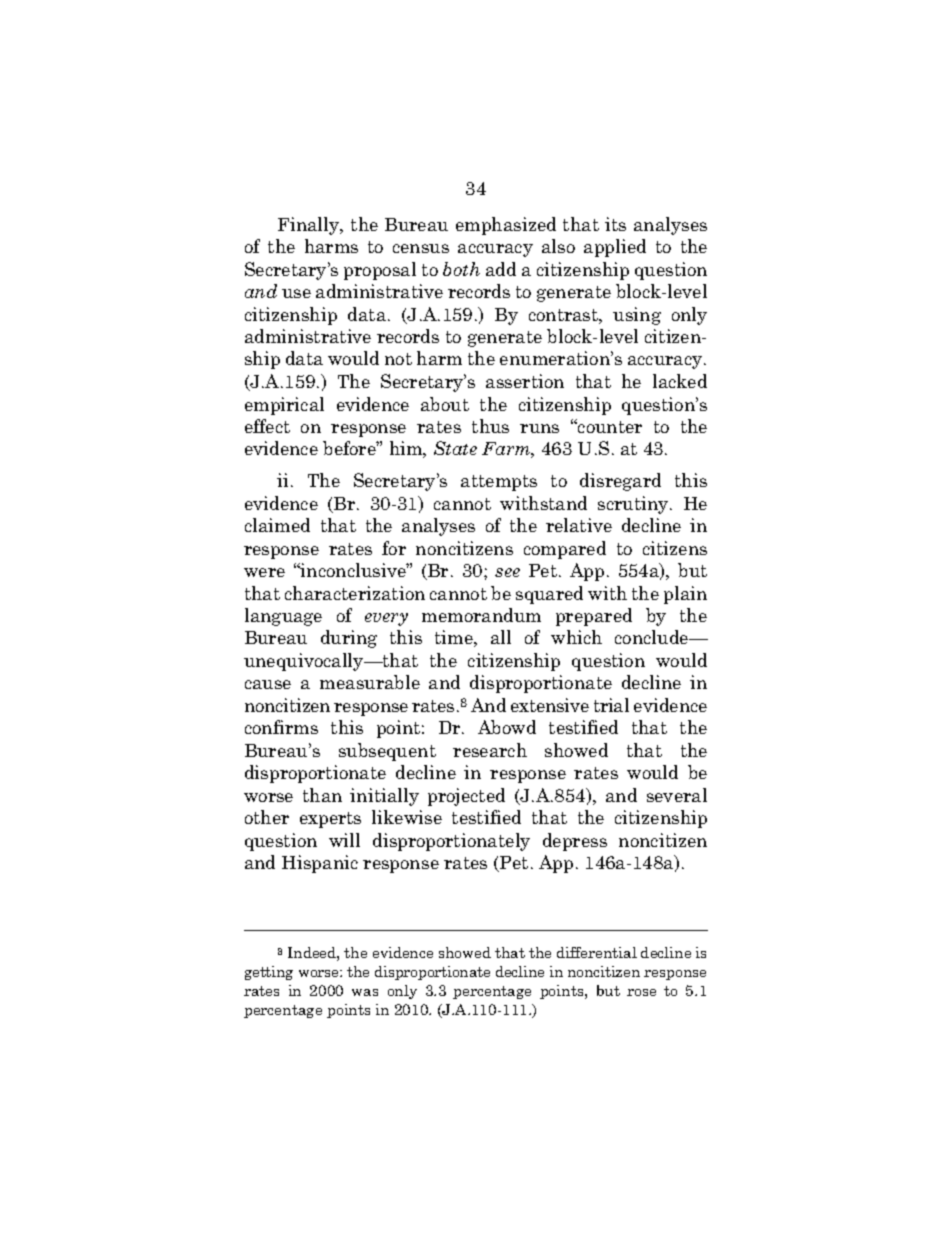  What do you see at coordinates (461, 269) in the image?
I see `both` at bounding box center [461, 269].
